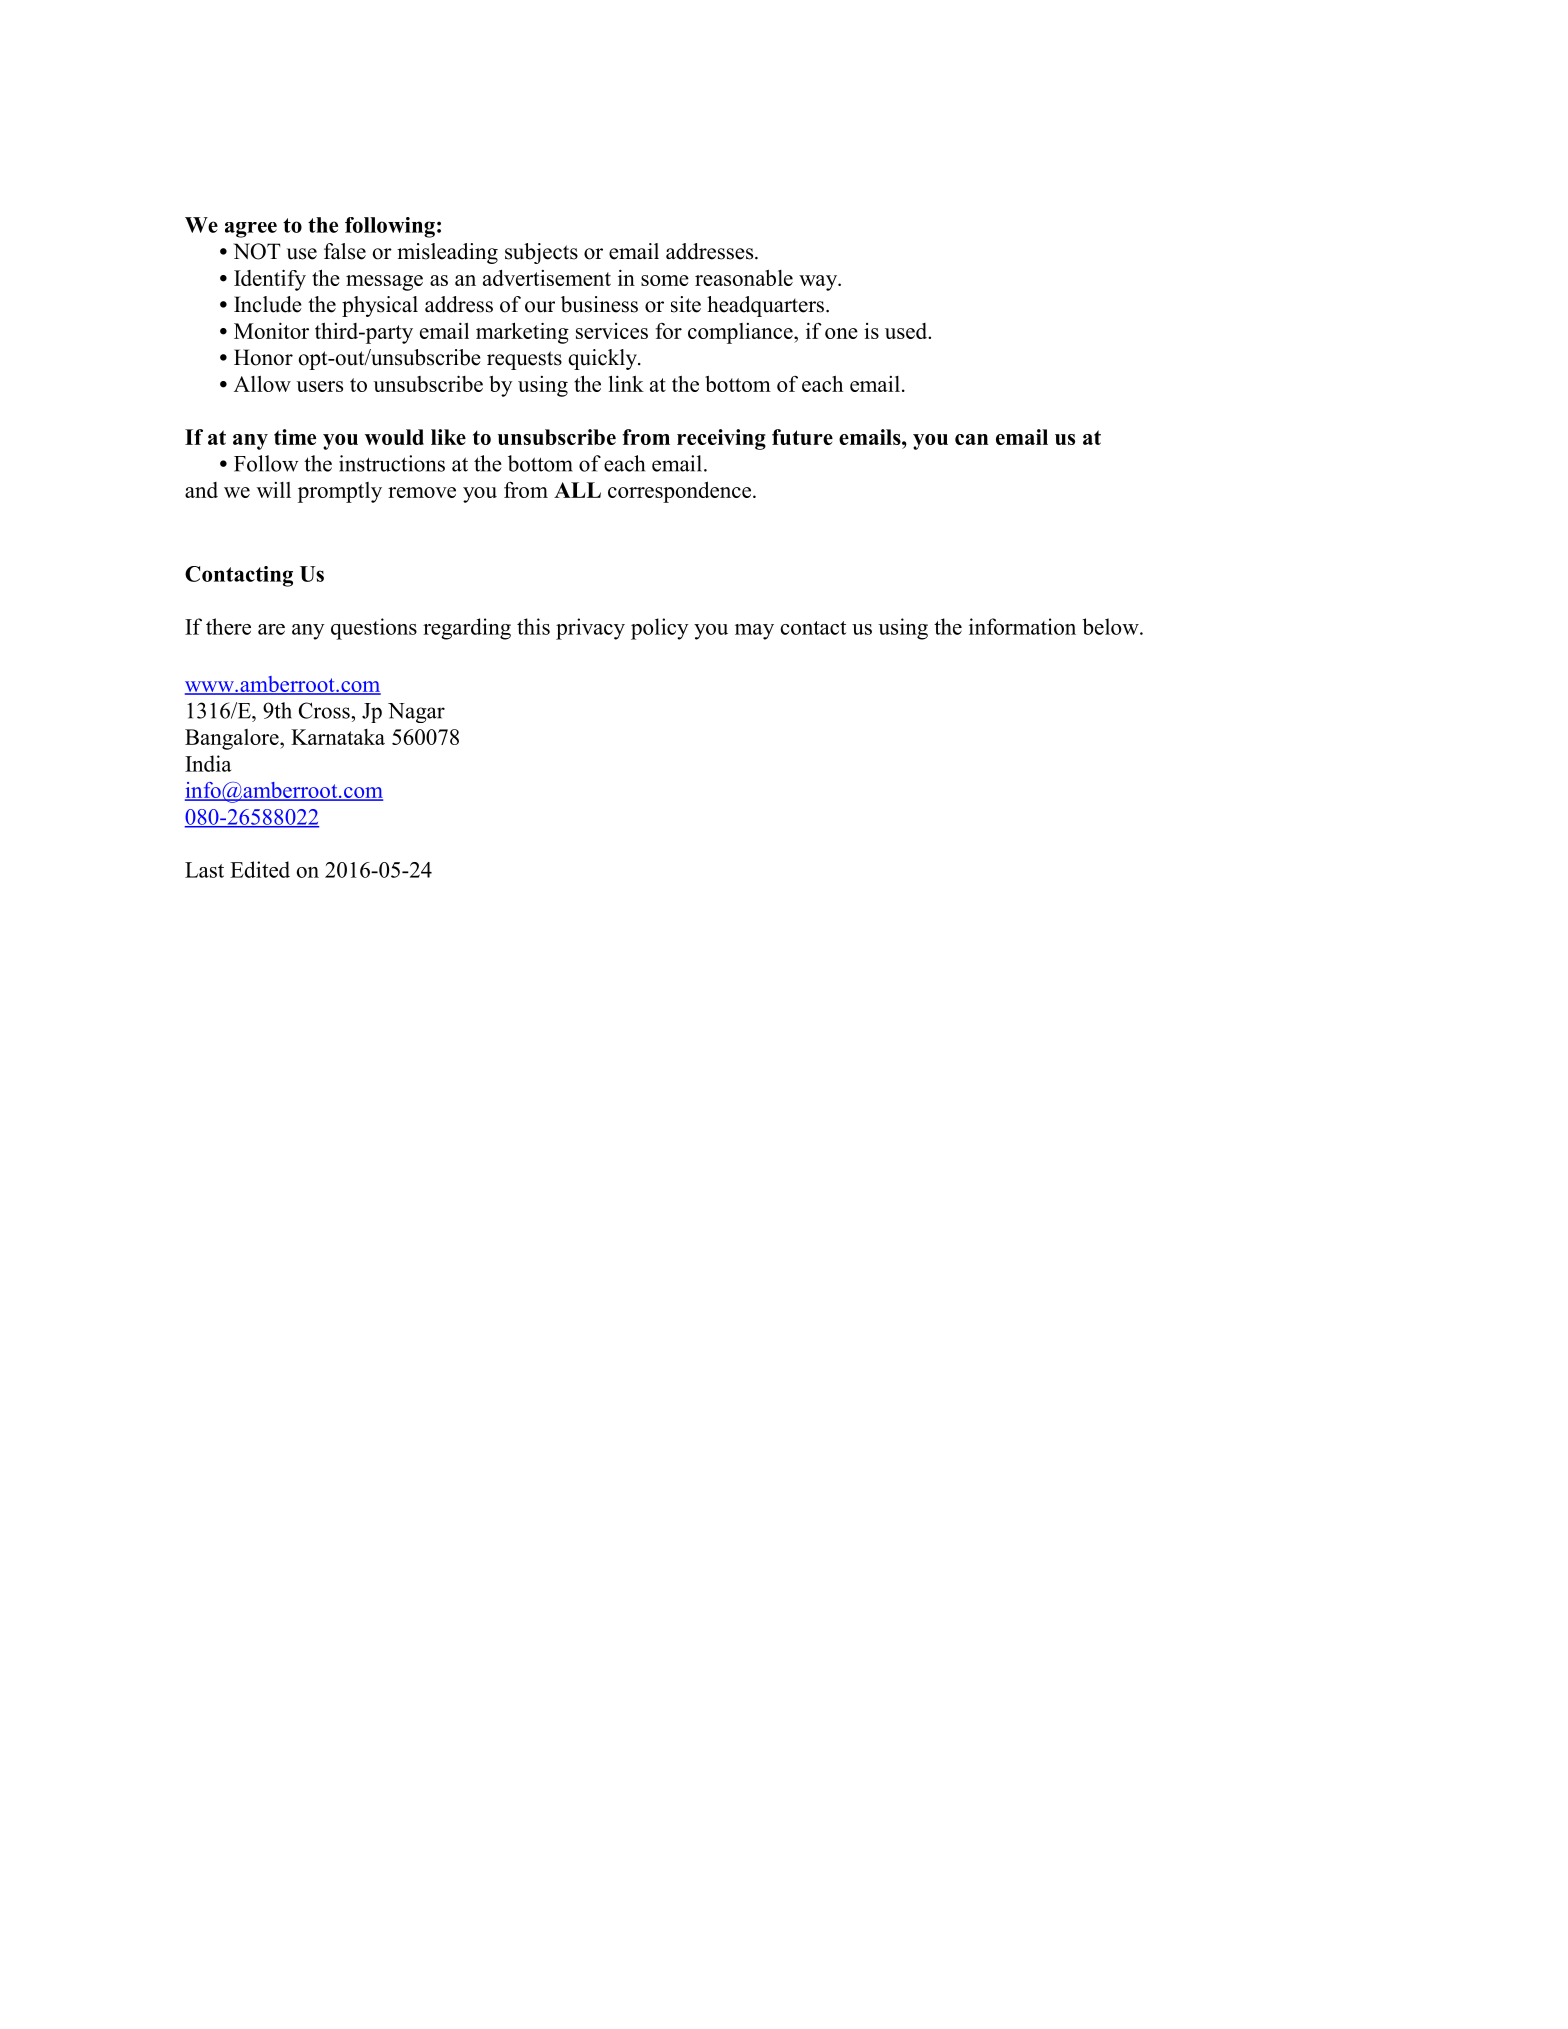 The width and height of the screenshot is (1568, 2029). What do you see at coordinates (665, 280) in the screenshot?
I see `some` at bounding box center [665, 280].
